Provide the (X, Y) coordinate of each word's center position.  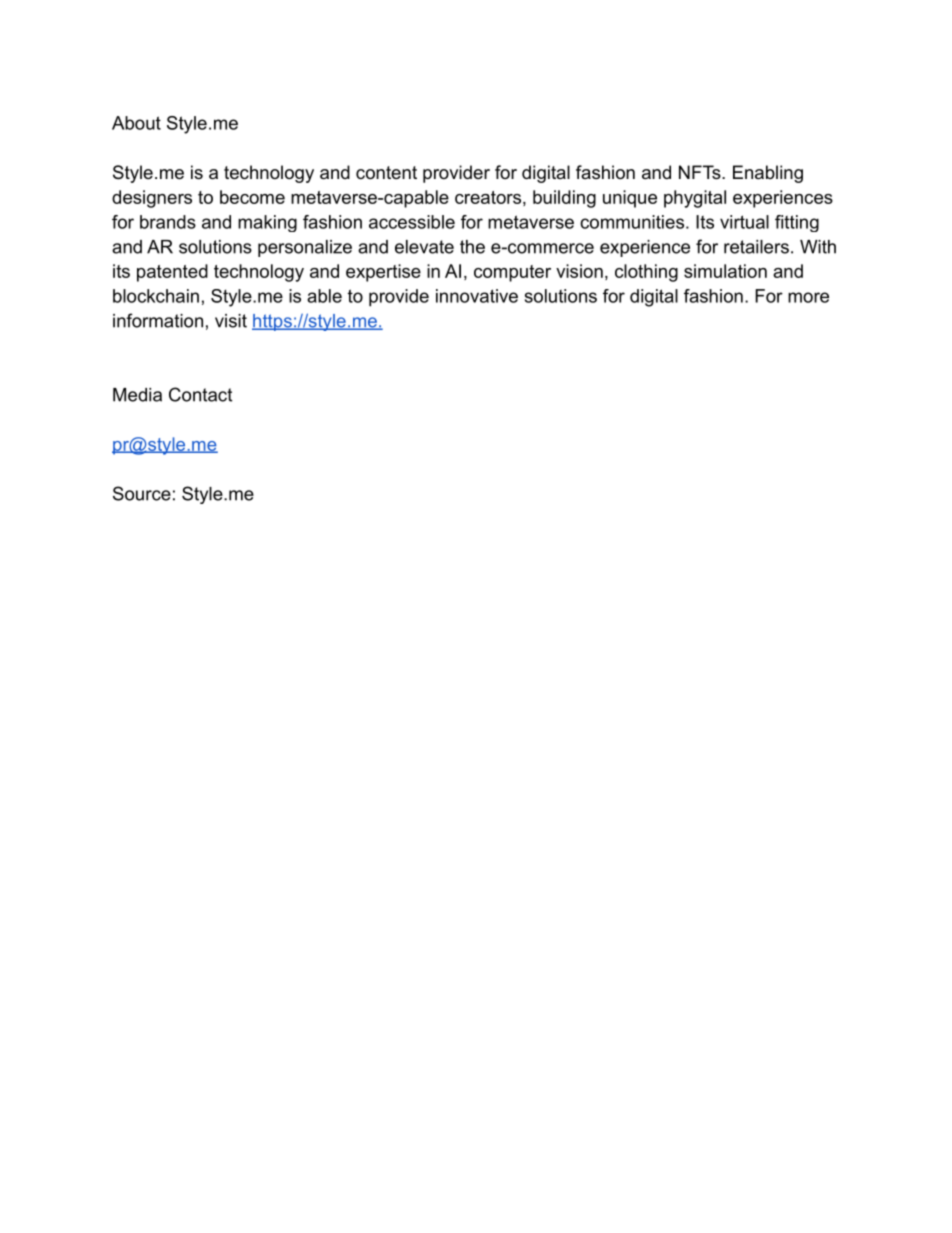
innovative (477, 296)
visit (231, 321)
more (808, 297)
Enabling (768, 174)
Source (142, 493)
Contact (200, 394)
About (136, 123)
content (386, 173)
